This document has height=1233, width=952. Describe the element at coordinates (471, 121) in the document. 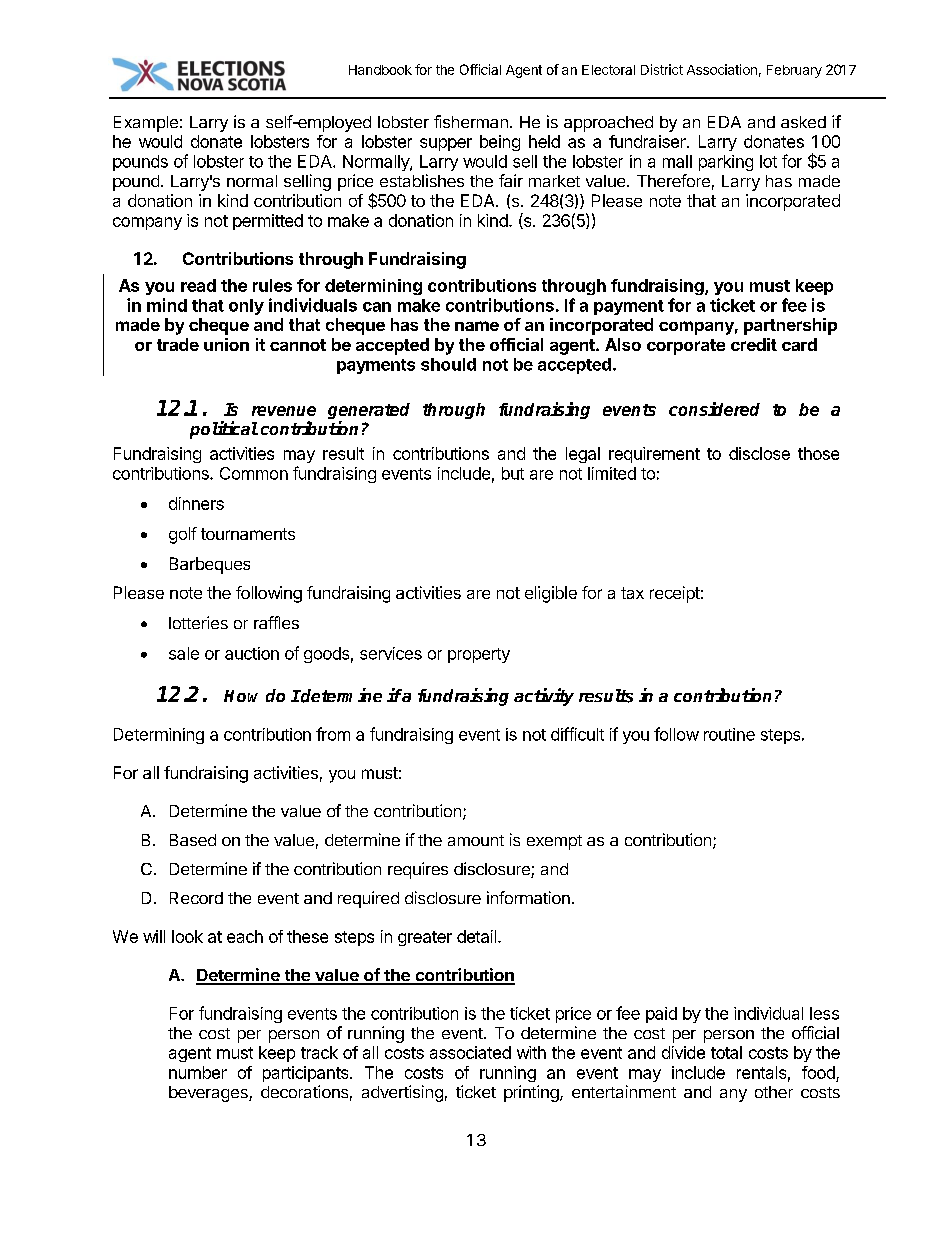

I see `fisherman` at that location.
